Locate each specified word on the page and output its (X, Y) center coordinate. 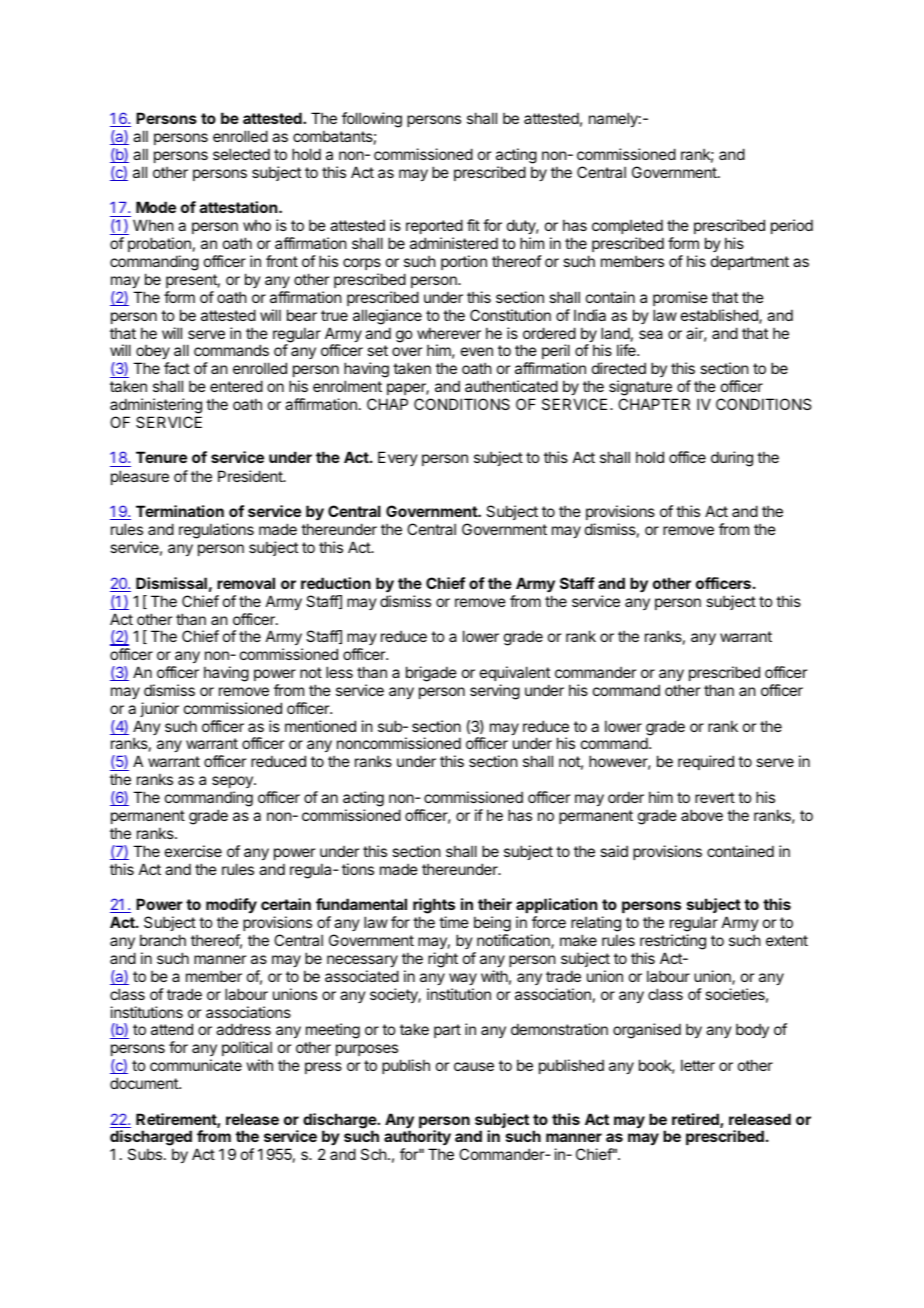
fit (473, 225)
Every (398, 458)
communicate (196, 1065)
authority (417, 1139)
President (251, 476)
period (792, 226)
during (732, 459)
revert (715, 797)
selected (241, 154)
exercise (193, 851)
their (495, 904)
